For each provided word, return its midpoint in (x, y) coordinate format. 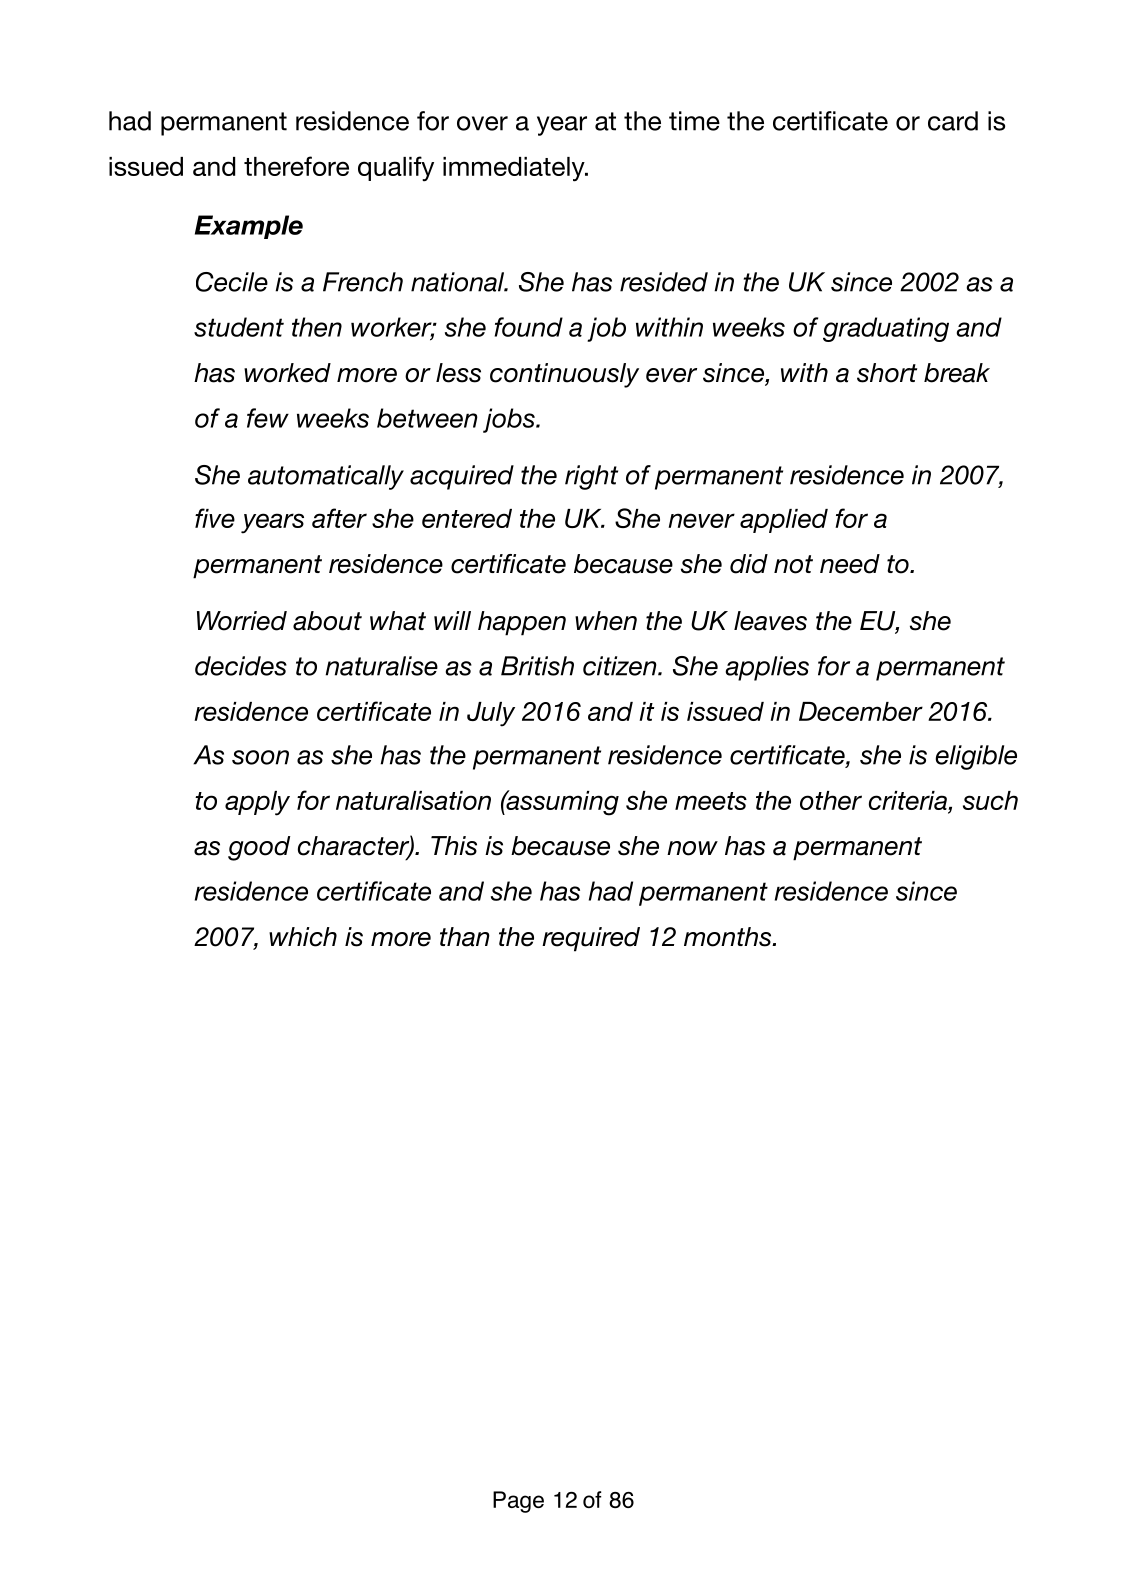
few (268, 418)
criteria (909, 800)
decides (241, 666)
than (465, 937)
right (591, 477)
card (953, 121)
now (692, 848)
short (887, 373)
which (303, 937)
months (729, 937)
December (861, 711)
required (591, 939)
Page (518, 1502)
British (537, 666)
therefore (296, 166)
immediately (515, 169)
